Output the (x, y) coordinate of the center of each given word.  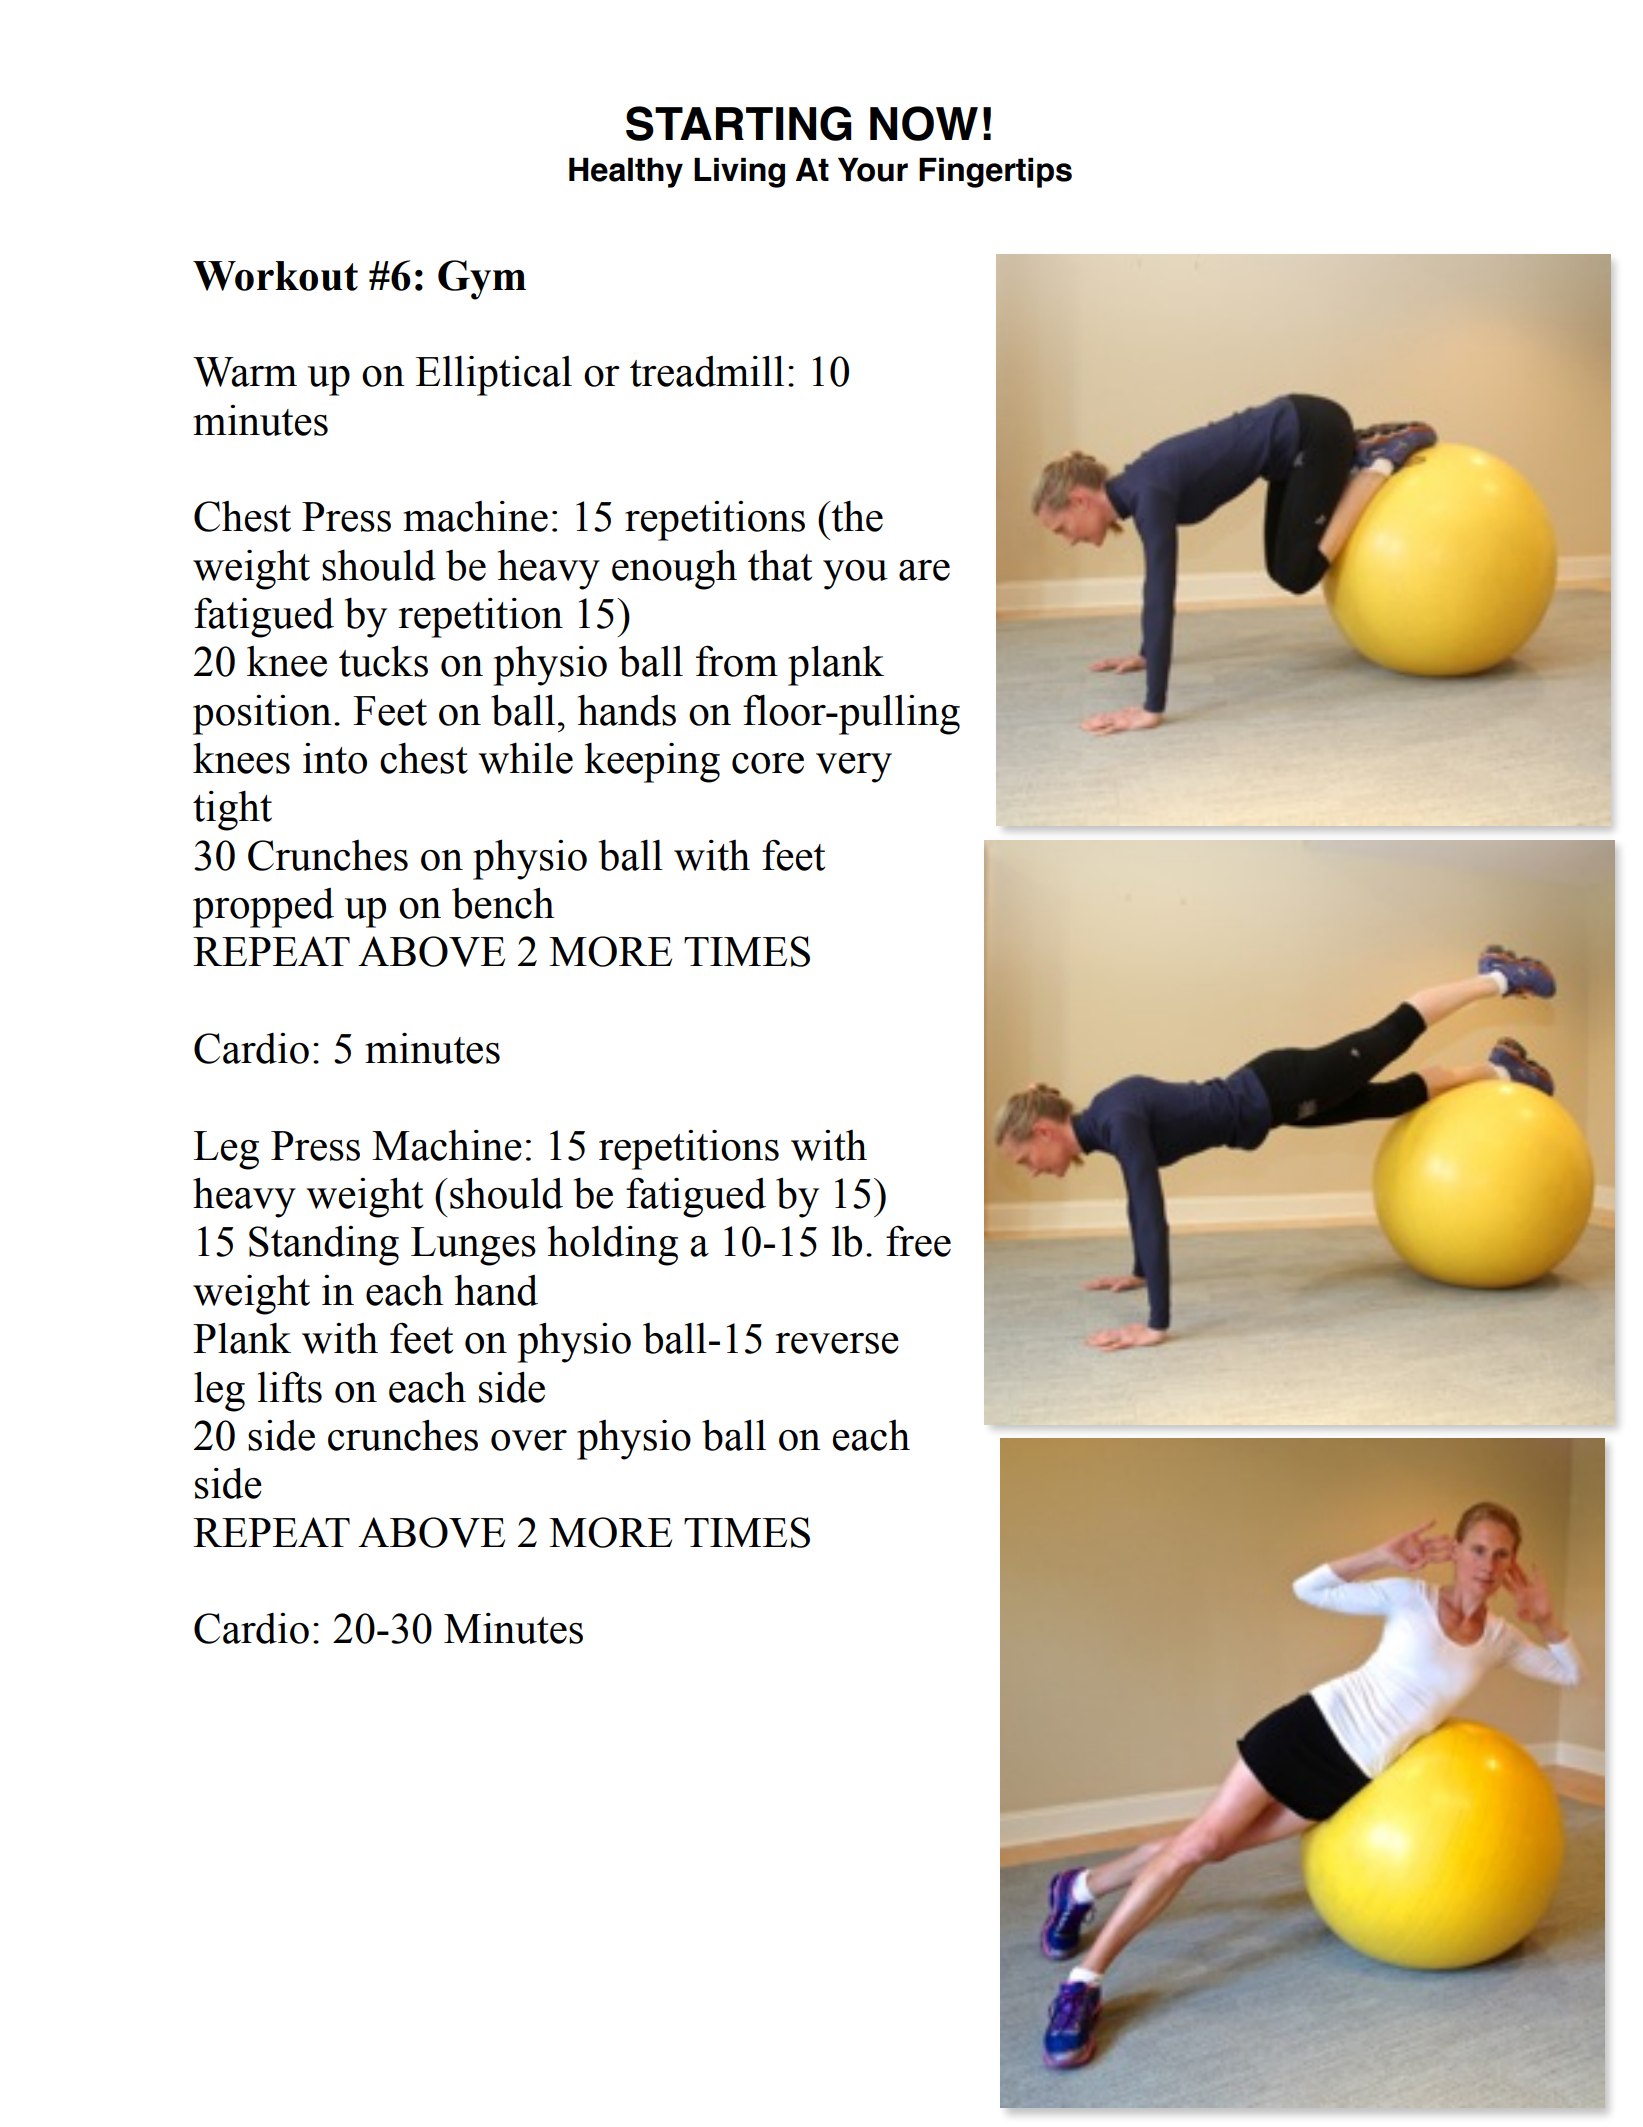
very (854, 768)
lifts (290, 1387)
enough (674, 570)
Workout (275, 276)
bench (503, 903)
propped (263, 908)
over (529, 1440)
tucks (383, 661)
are (924, 570)
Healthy (626, 173)
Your (873, 170)
